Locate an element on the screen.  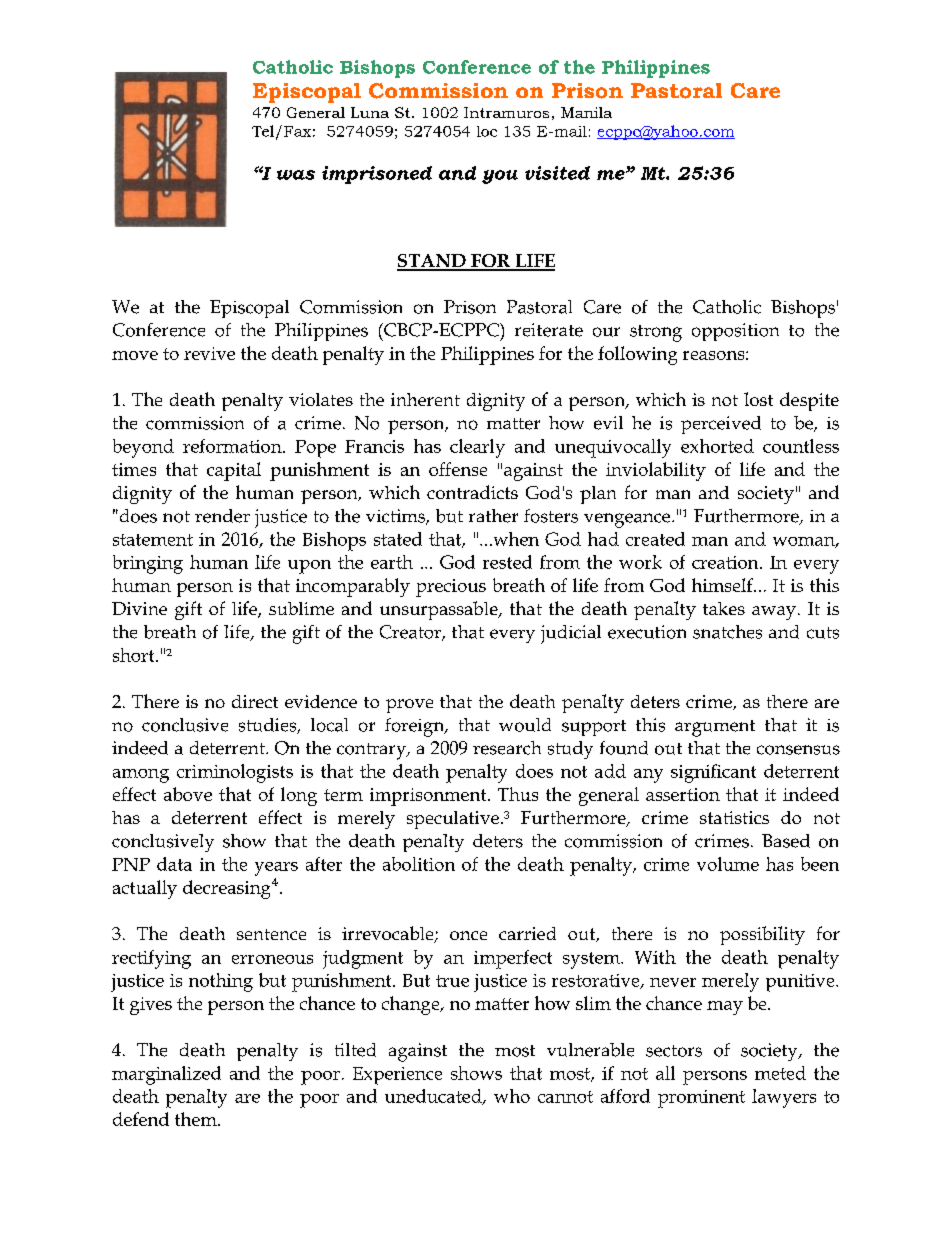
prominent is located at coordinates (701, 1099).
